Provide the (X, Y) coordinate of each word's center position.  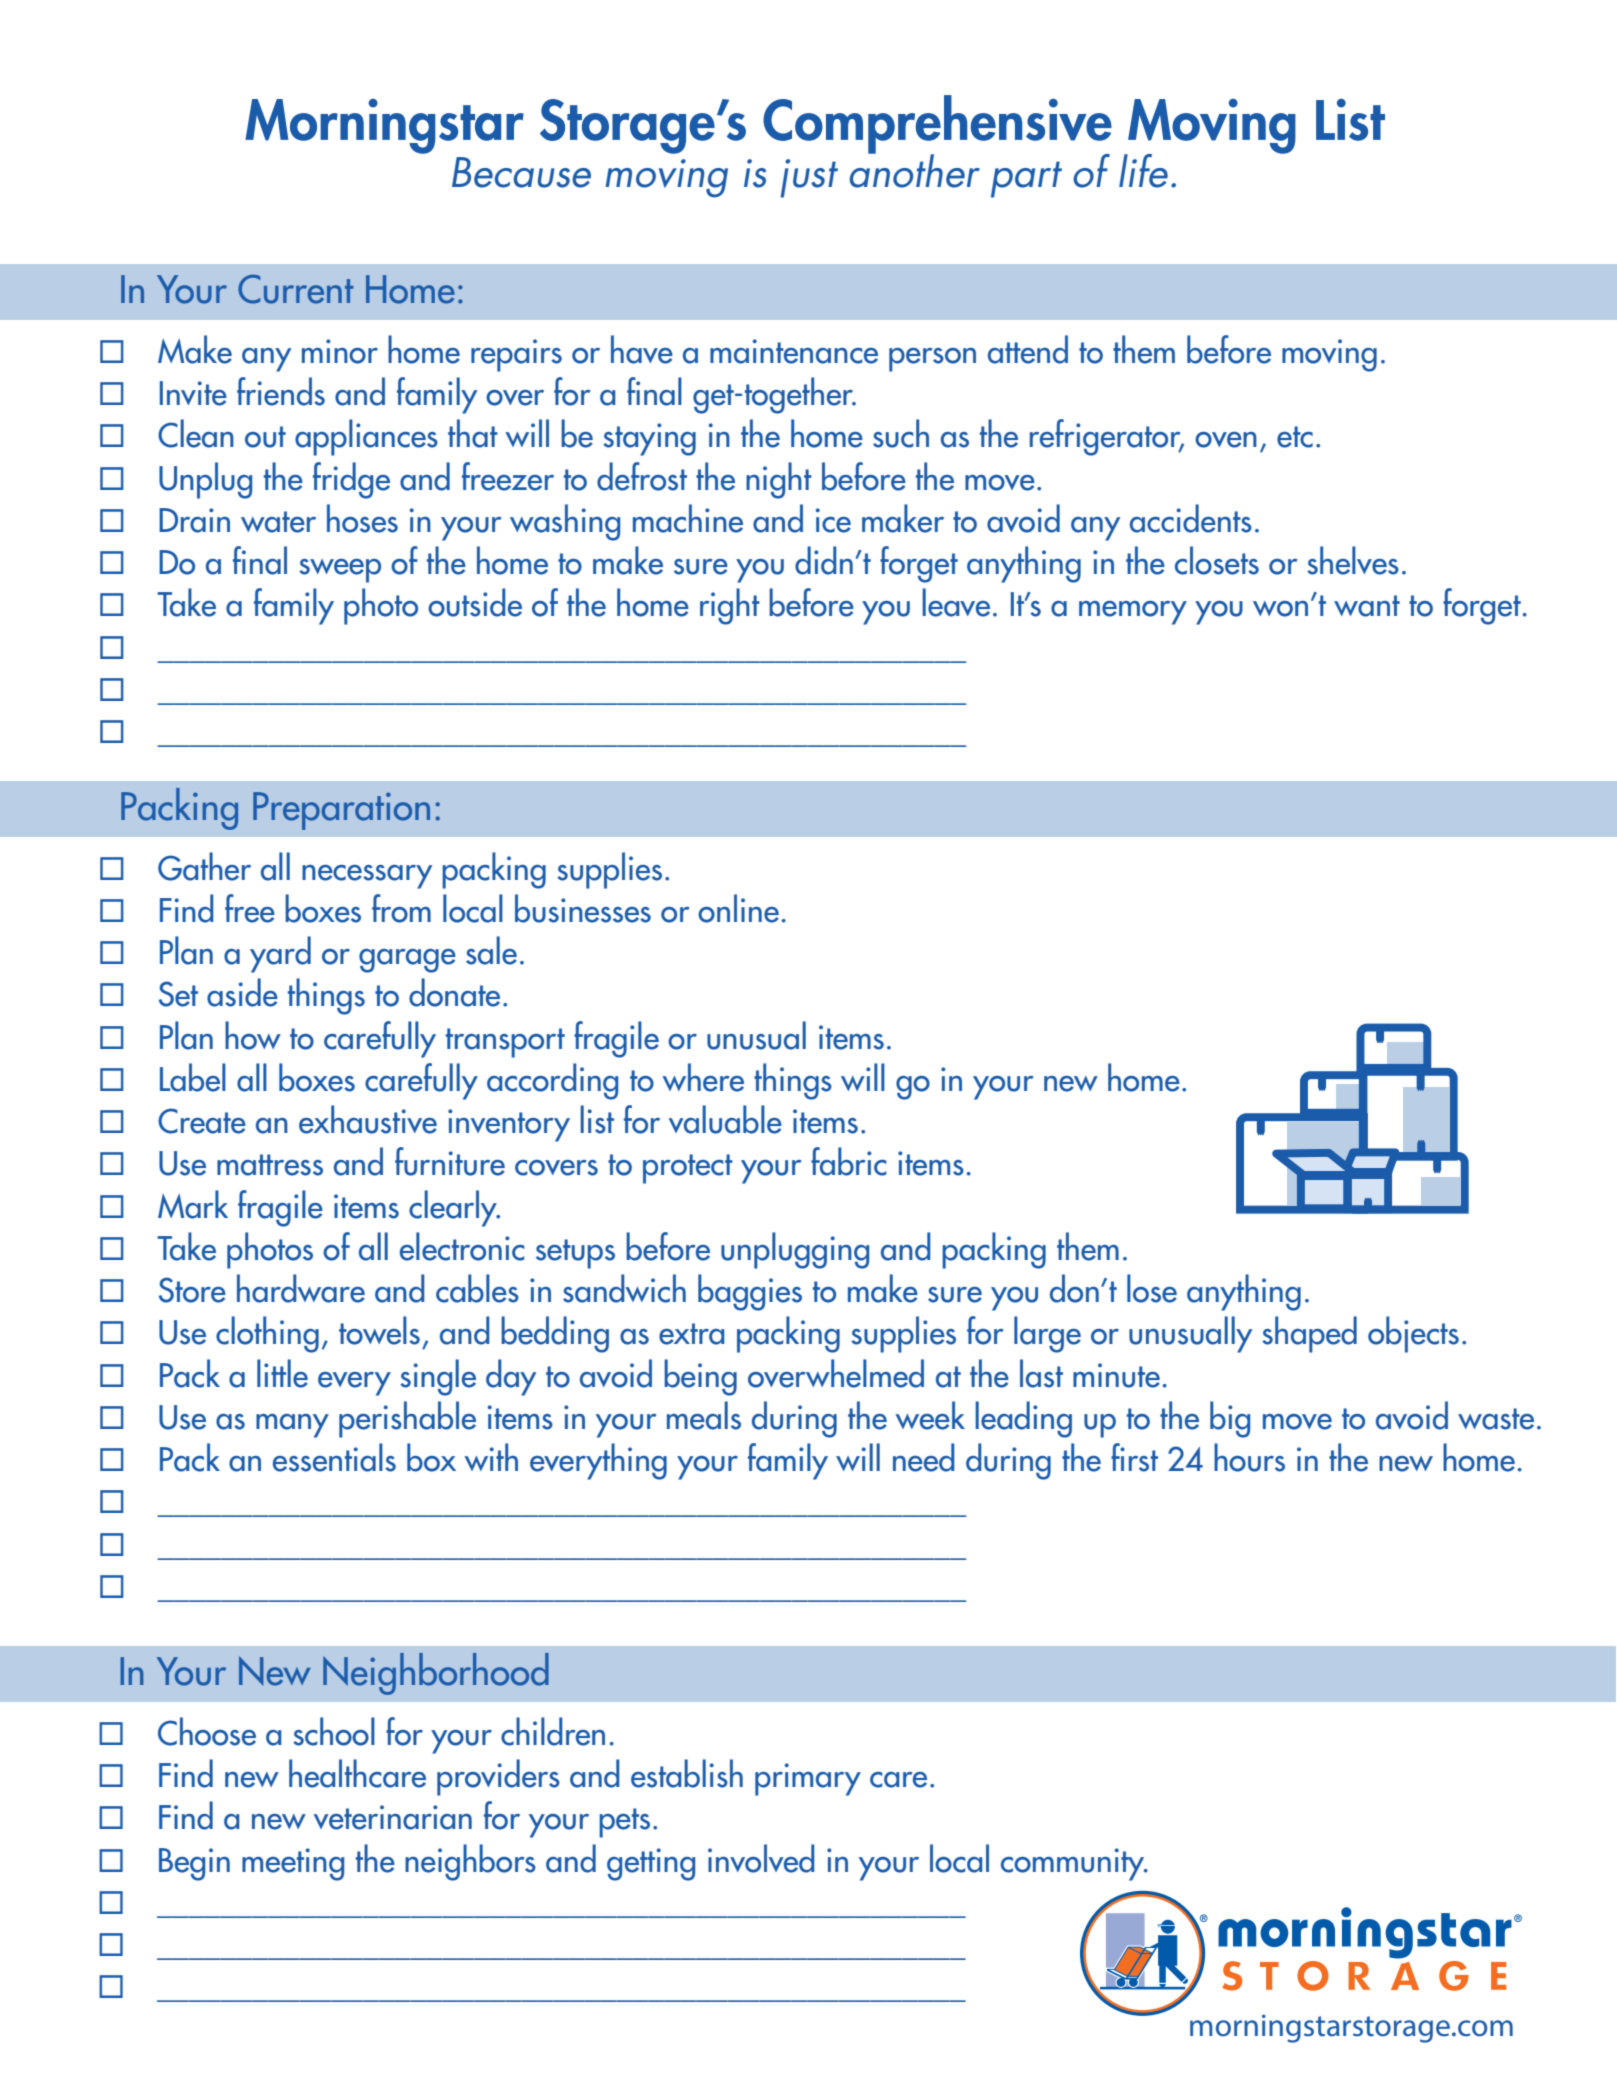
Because (521, 172)
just (809, 178)
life (1143, 171)
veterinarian (393, 1817)
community (1074, 1864)
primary (808, 1779)
